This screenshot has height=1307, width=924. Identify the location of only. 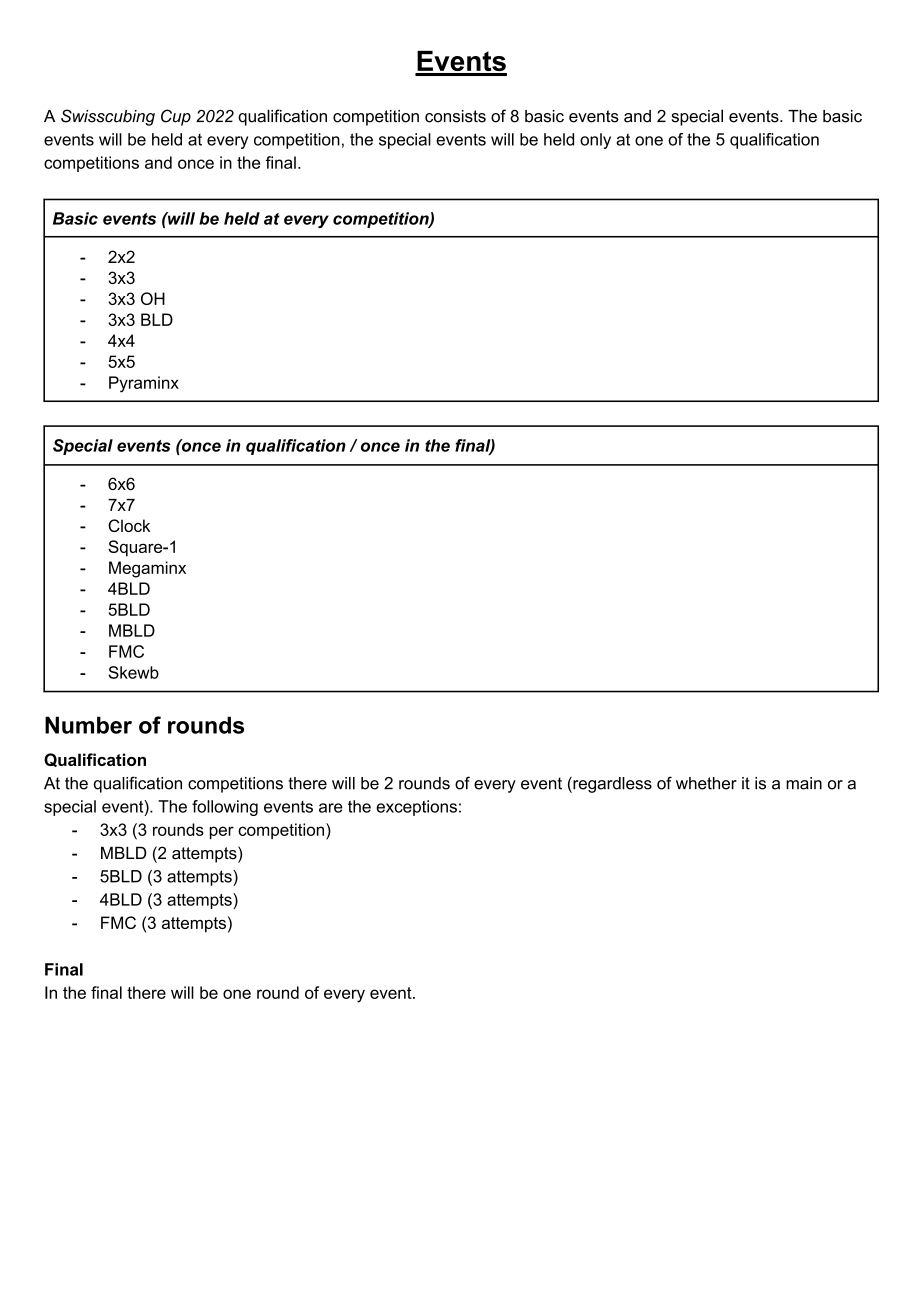
(595, 141).
